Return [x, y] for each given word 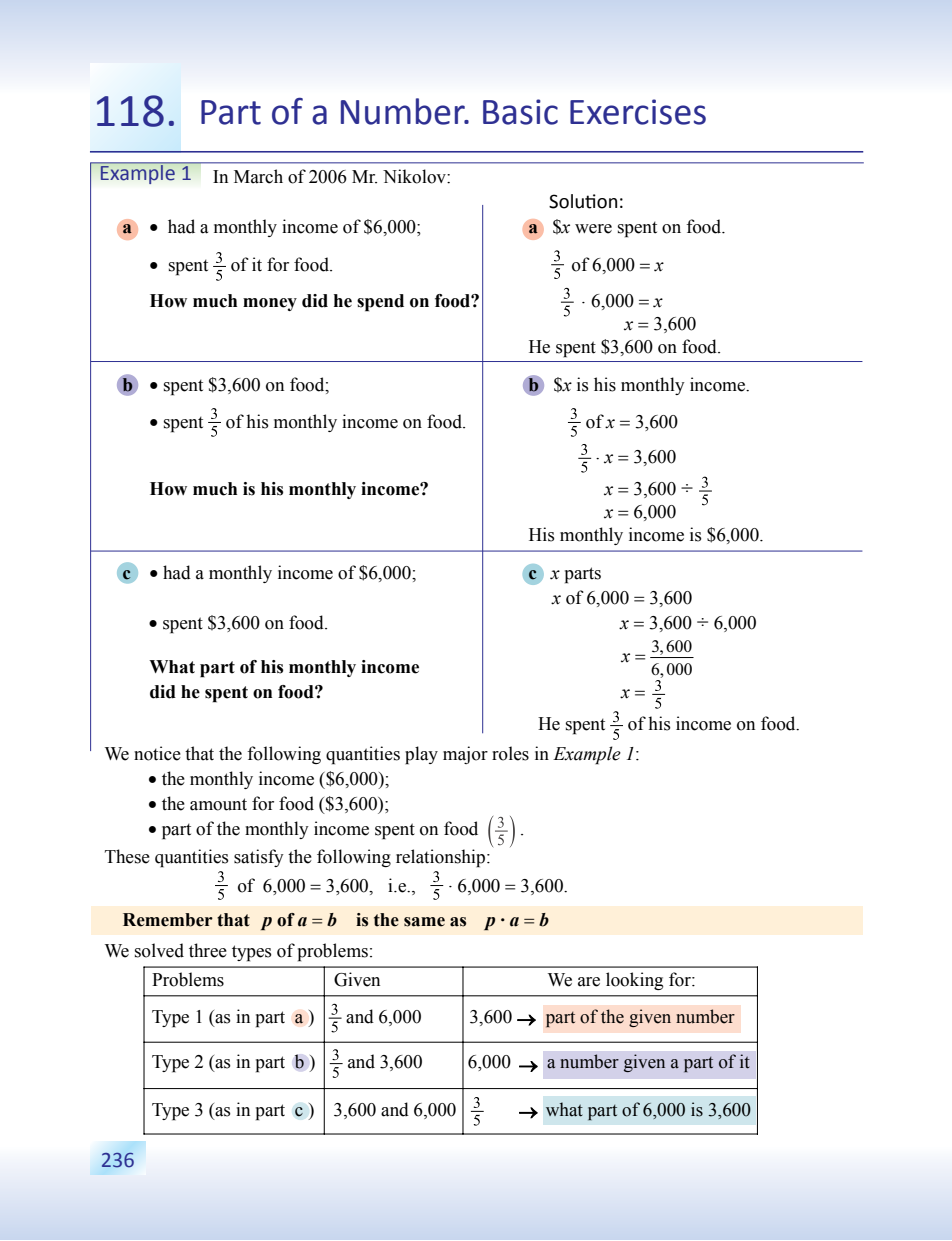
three [208, 950]
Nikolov [415, 176]
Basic [520, 112]
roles [510, 753]
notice [157, 753]
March [258, 176]
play [421, 755]
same [424, 922]
